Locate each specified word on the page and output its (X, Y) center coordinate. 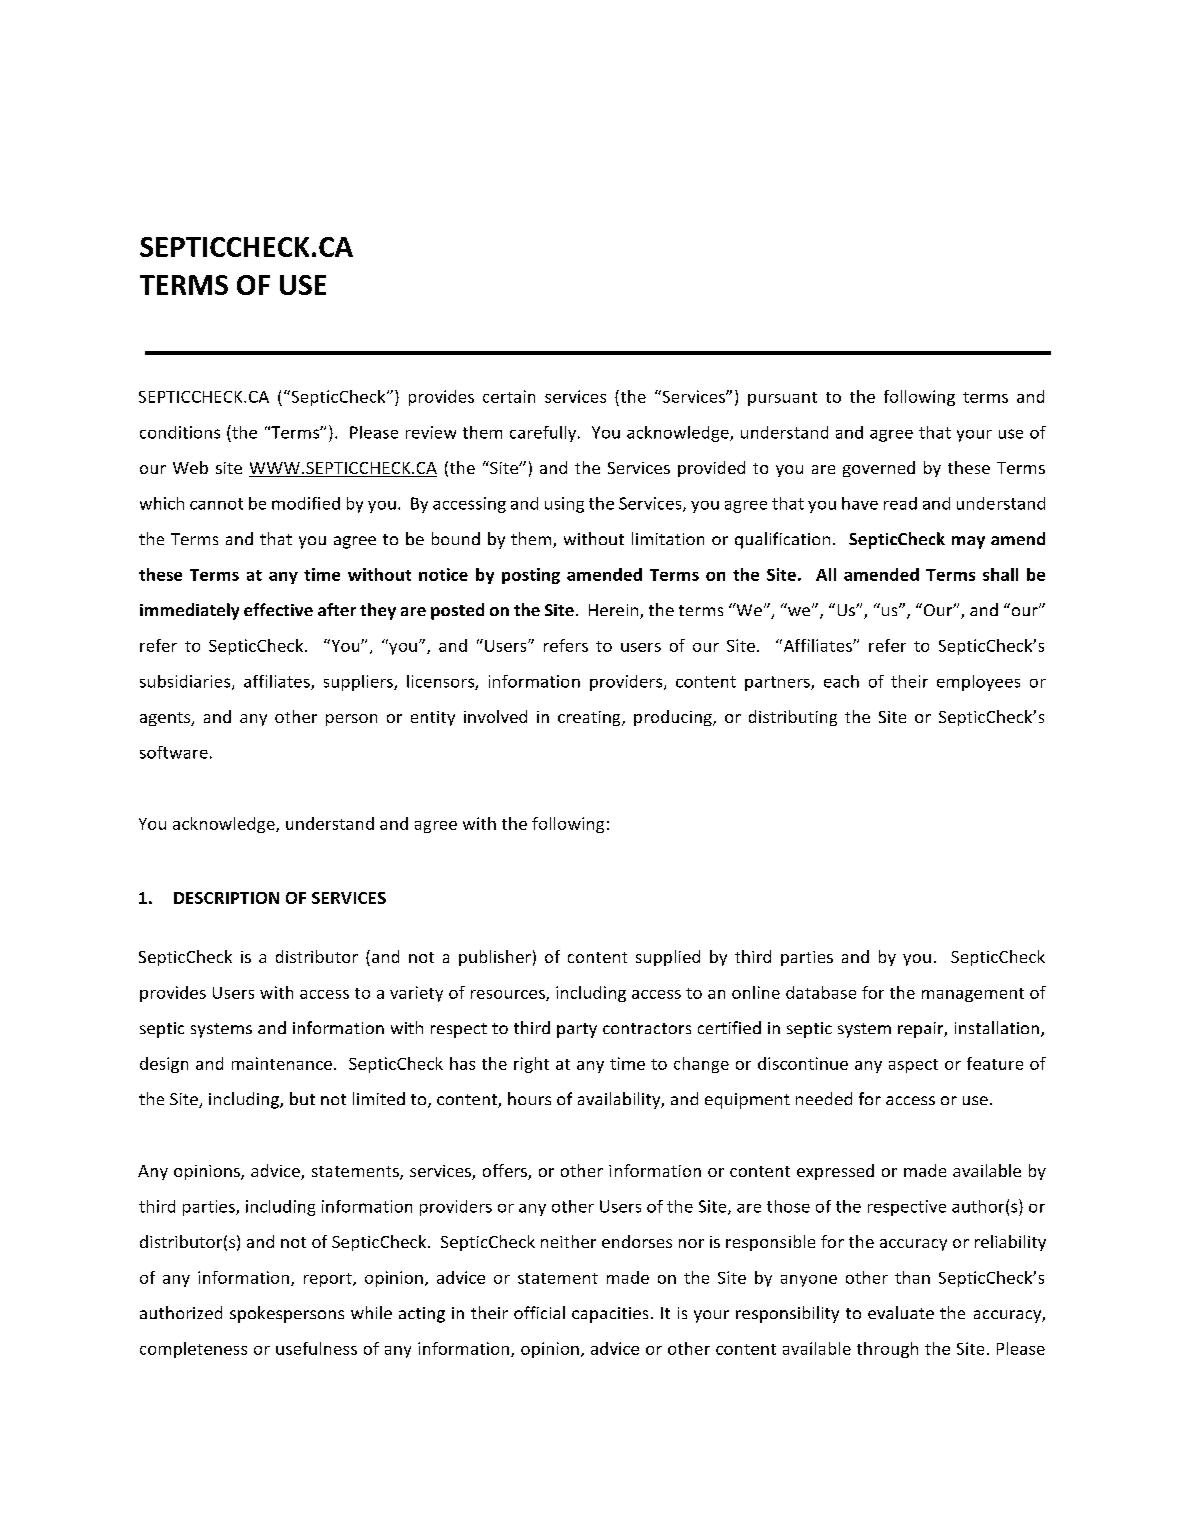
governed (879, 469)
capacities (610, 1315)
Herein (615, 611)
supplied (668, 958)
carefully (544, 434)
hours (529, 1098)
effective (278, 609)
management (973, 995)
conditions (180, 432)
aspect (913, 1066)
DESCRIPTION (226, 898)
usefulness (316, 1348)
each (841, 681)
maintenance (282, 1063)
